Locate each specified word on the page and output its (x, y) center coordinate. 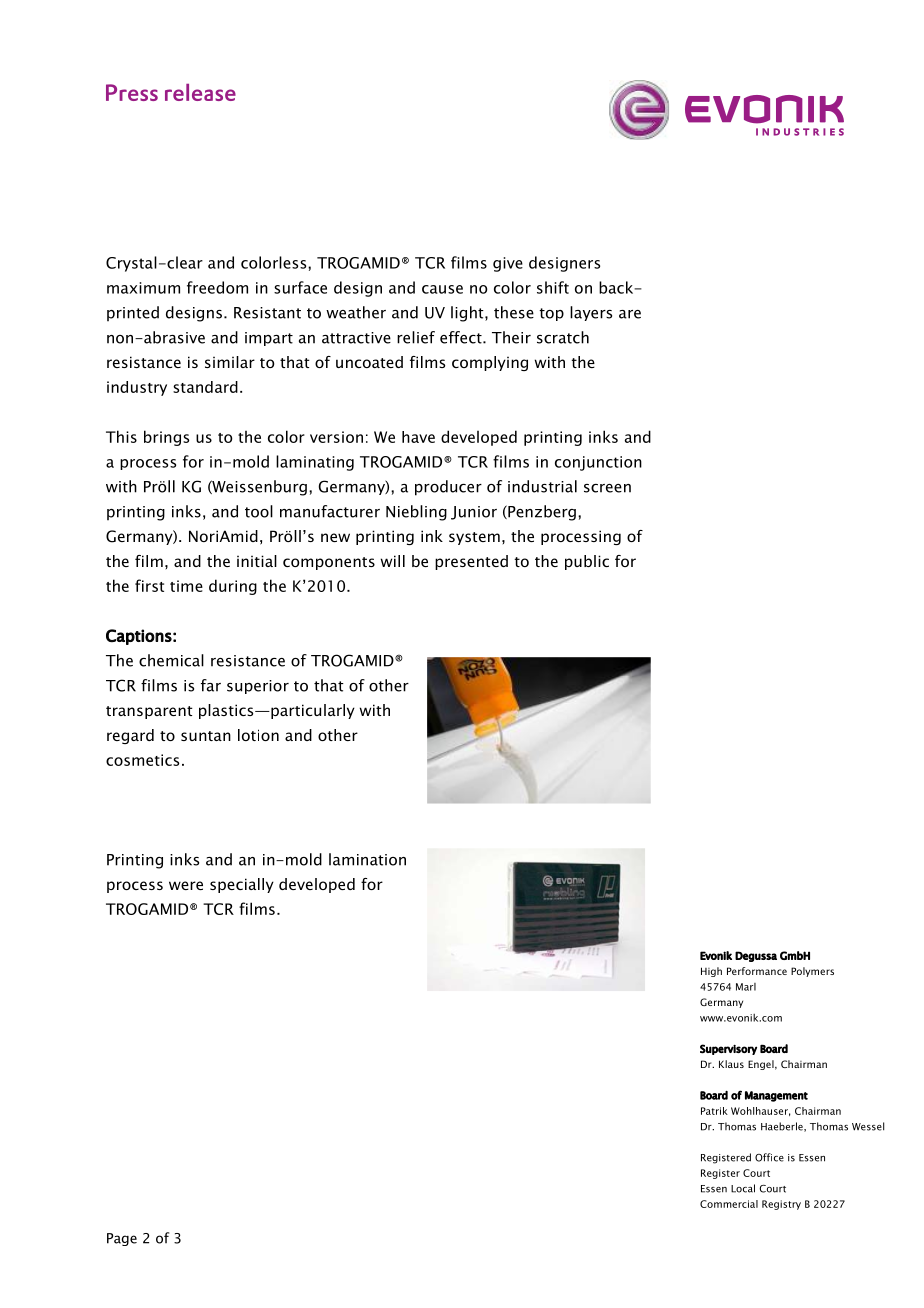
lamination (367, 859)
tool (259, 511)
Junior (474, 513)
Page (122, 1239)
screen (607, 488)
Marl (746, 987)
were (186, 885)
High (711, 972)
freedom (217, 287)
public (587, 562)
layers (591, 313)
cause (442, 289)
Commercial (729, 1204)
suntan (206, 736)
